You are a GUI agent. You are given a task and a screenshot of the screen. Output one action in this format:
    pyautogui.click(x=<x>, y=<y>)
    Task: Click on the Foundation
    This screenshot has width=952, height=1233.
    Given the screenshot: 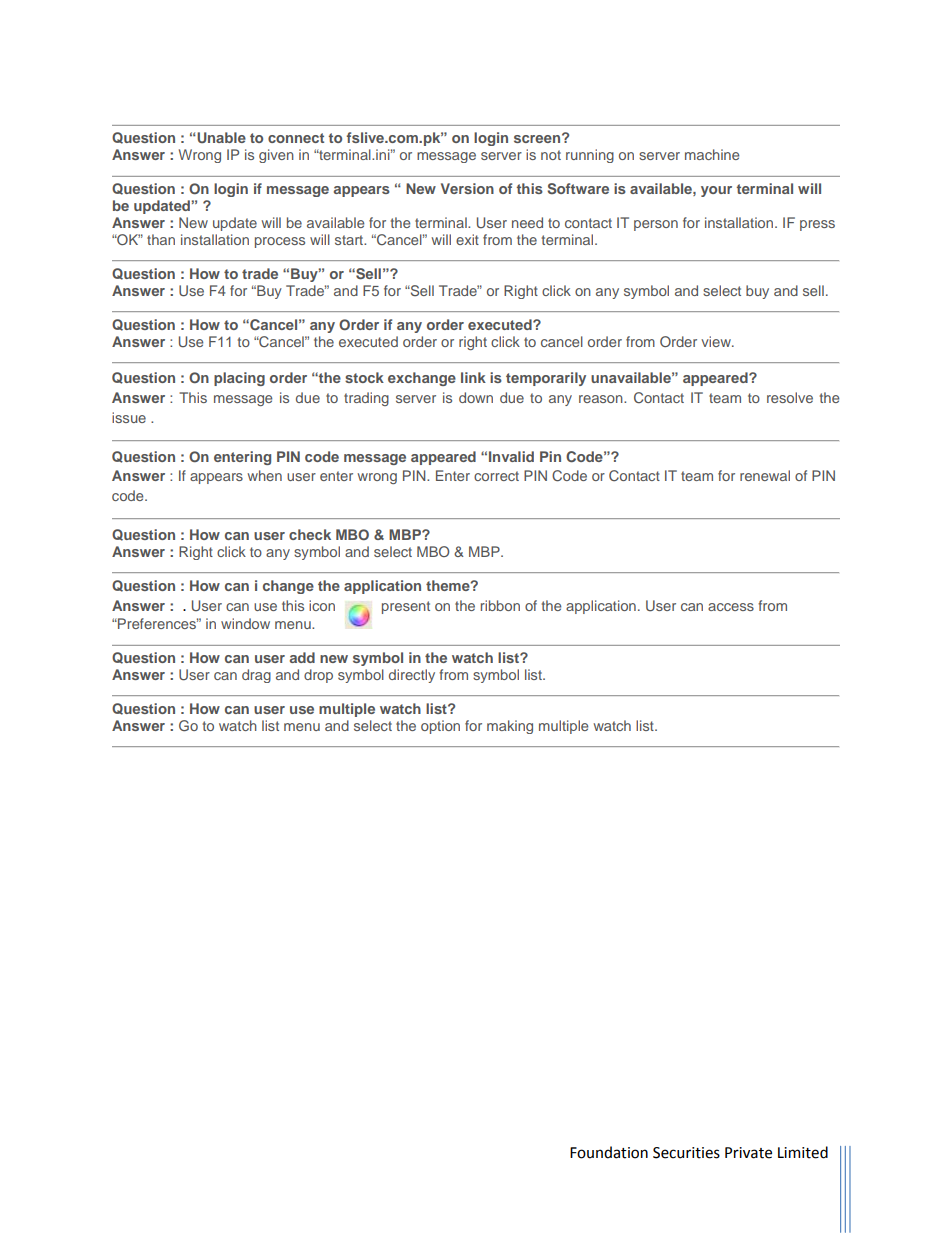 What is the action you would take?
    pyautogui.click(x=609, y=1152)
